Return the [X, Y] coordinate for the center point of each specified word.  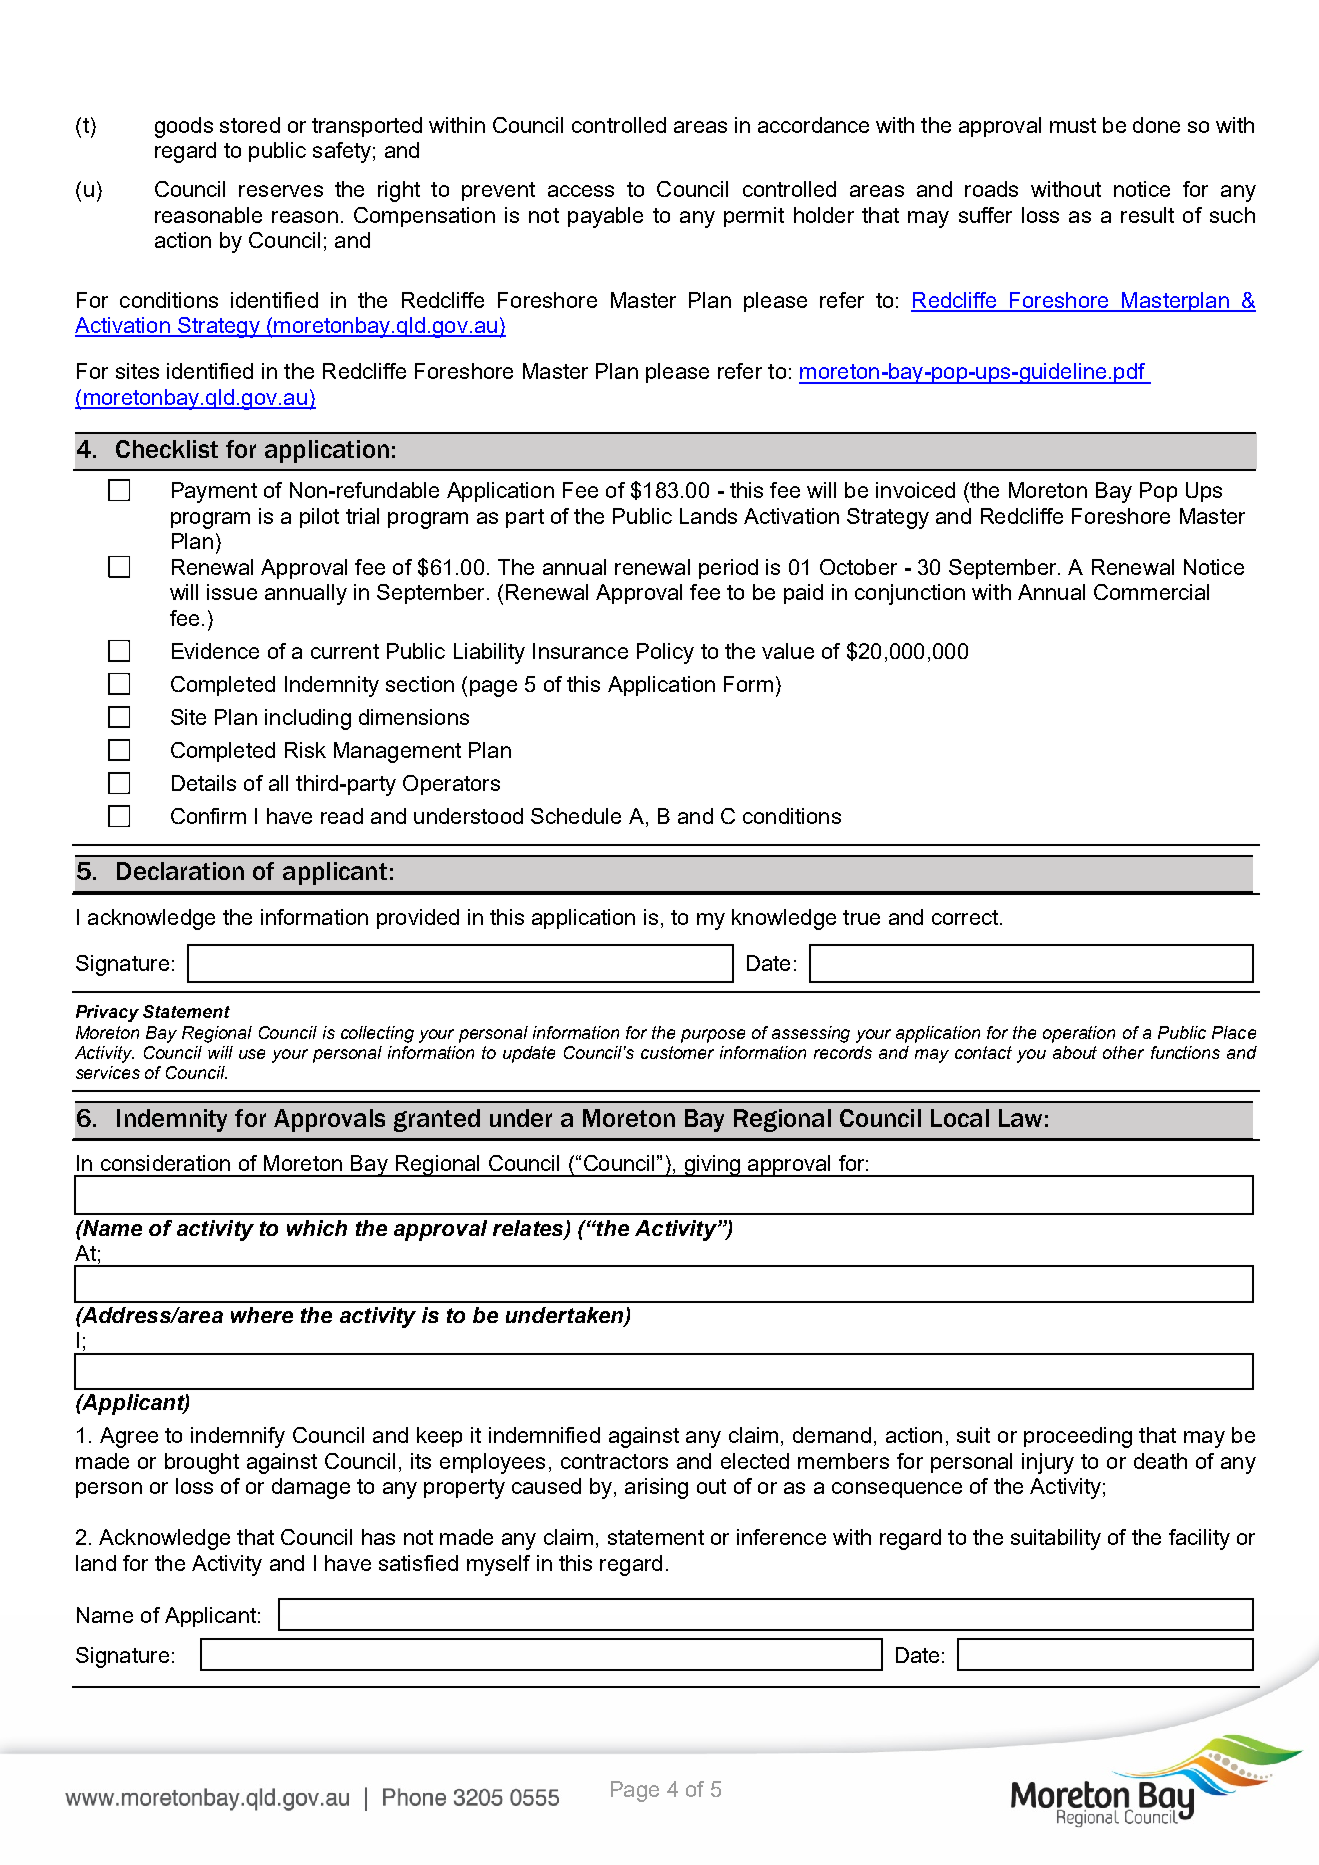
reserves [281, 191]
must [1073, 125]
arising [656, 1488]
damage [311, 1488]
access [581, 191]
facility [1199, 1539]
